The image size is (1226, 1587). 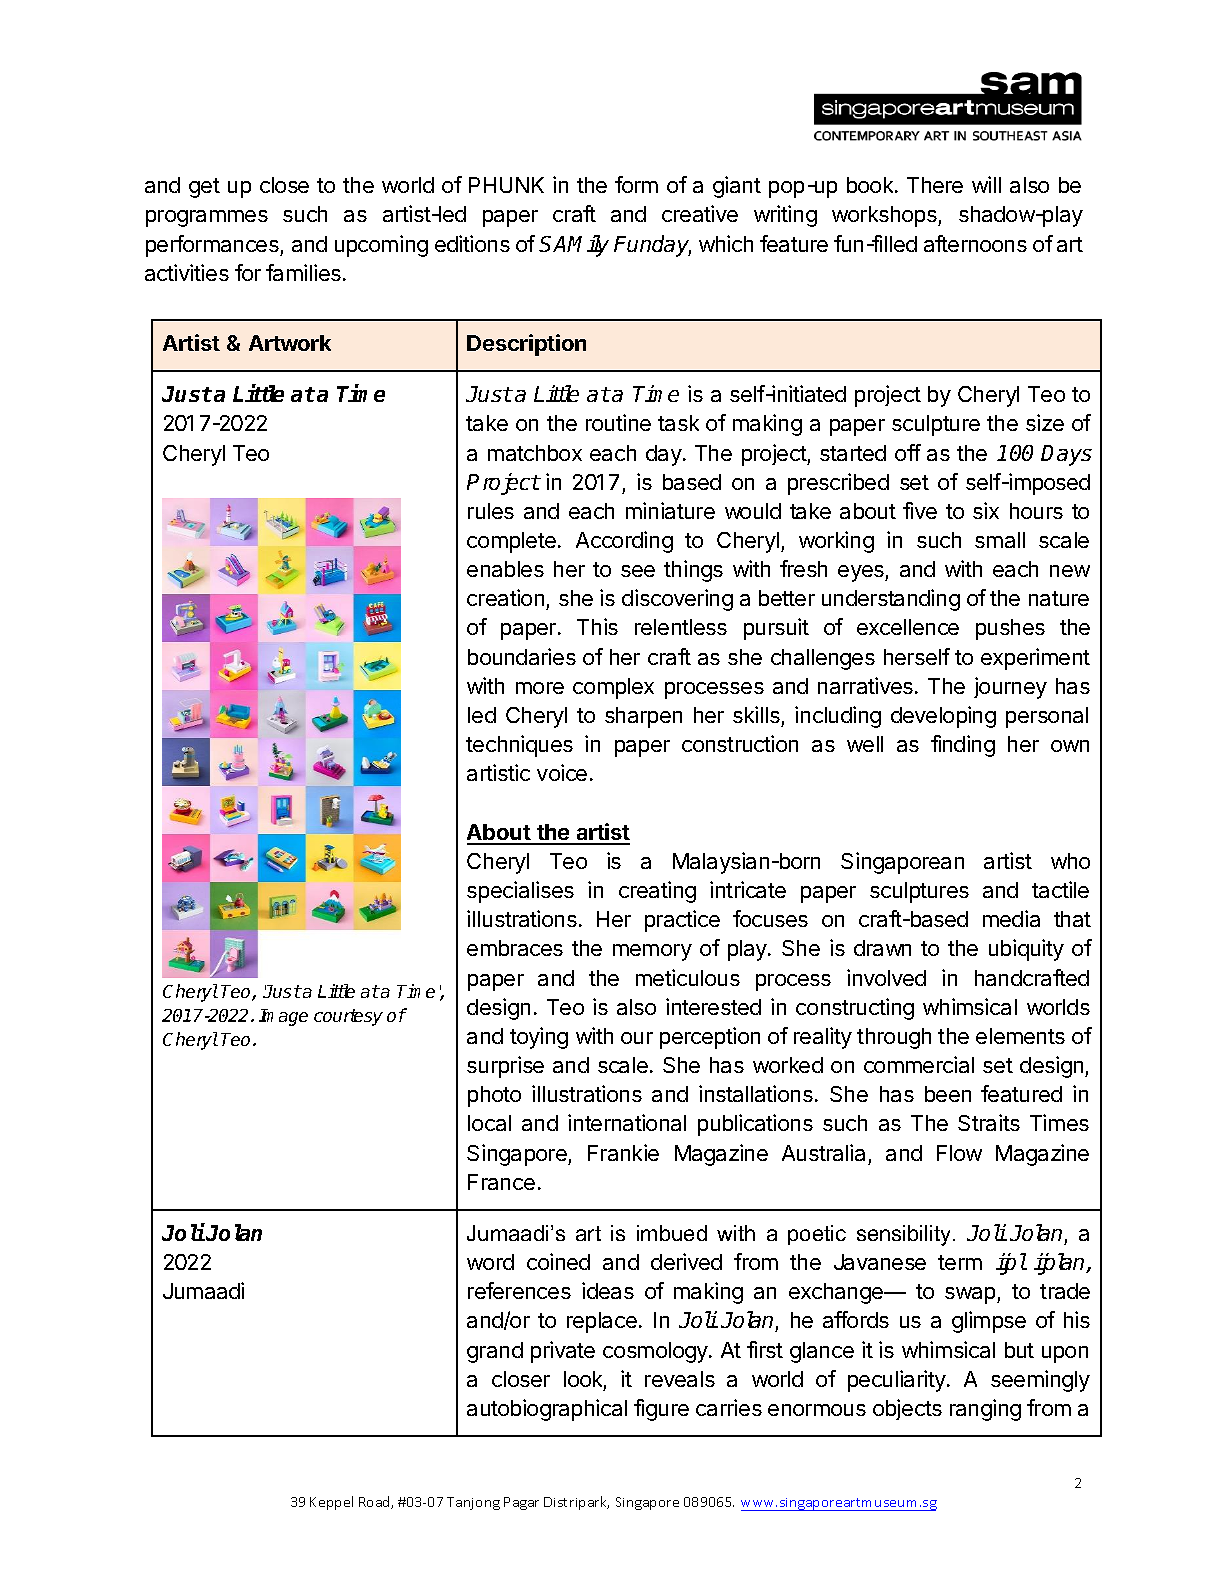 What do you see at coordinates (975, 243) in the screenshot?
I see `afternoons` at bounding box center [975, 243].
